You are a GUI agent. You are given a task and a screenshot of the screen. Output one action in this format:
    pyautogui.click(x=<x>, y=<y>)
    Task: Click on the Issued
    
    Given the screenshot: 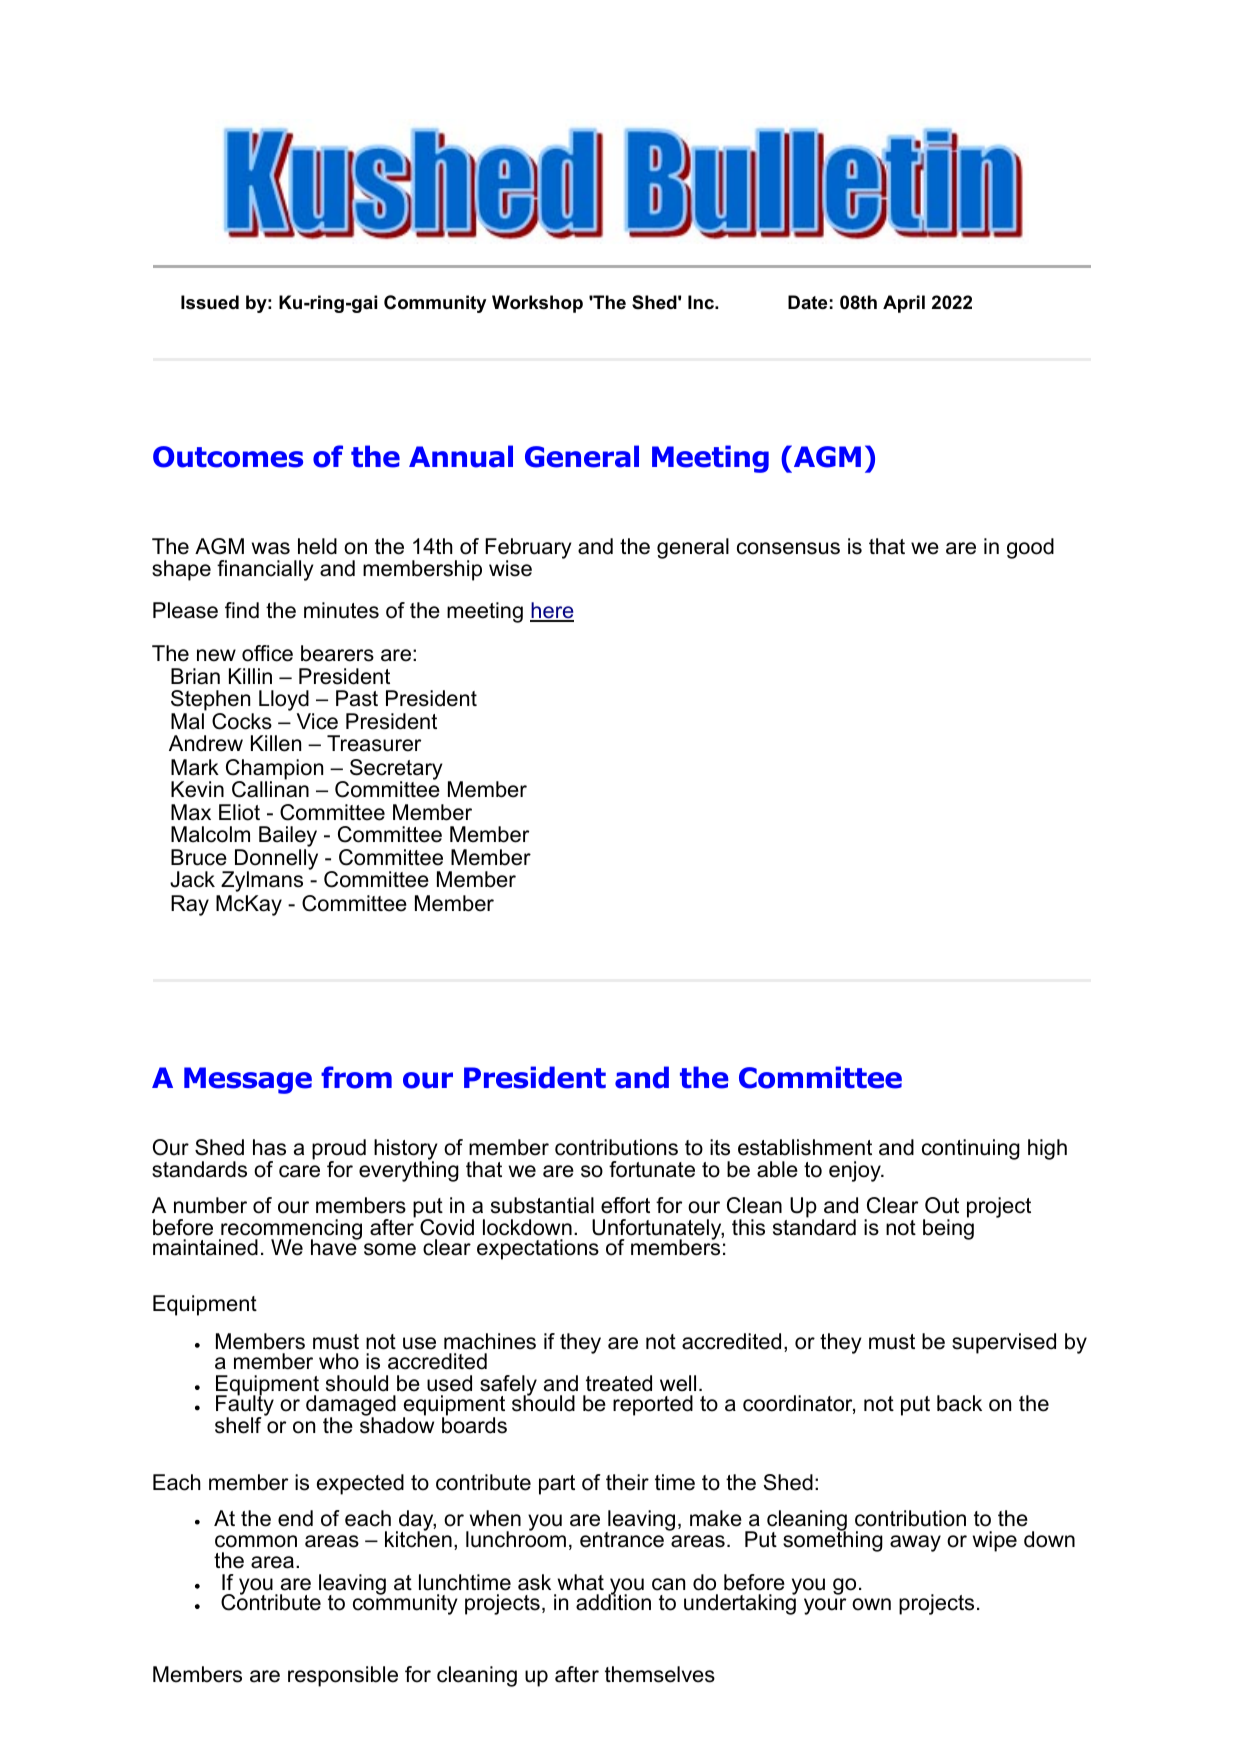 What is the action you would take?
    pyautogui.click(x=210, y=302)
